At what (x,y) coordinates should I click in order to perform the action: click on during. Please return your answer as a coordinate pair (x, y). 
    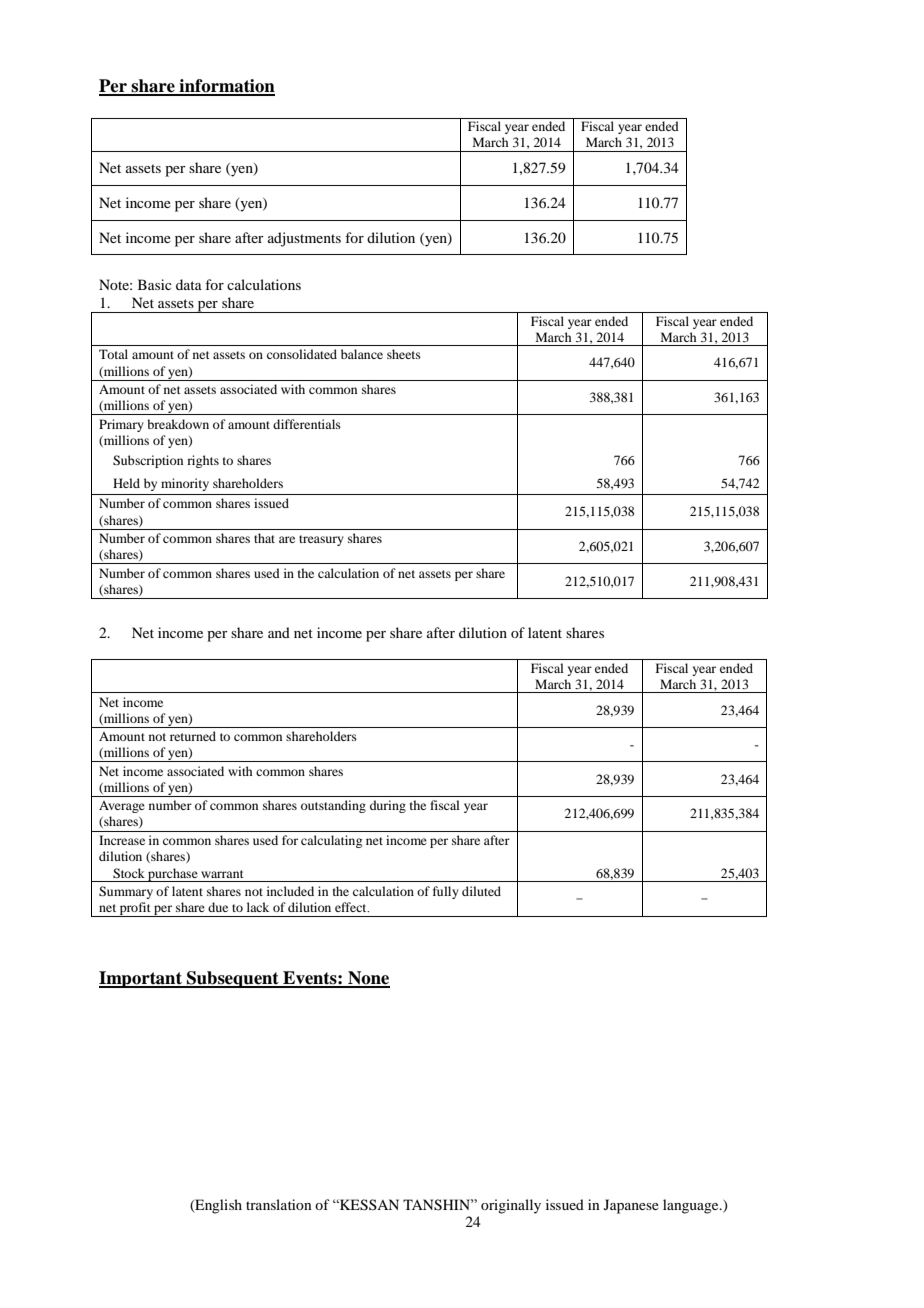
    Looking at the image, I should click on (388, 806).
